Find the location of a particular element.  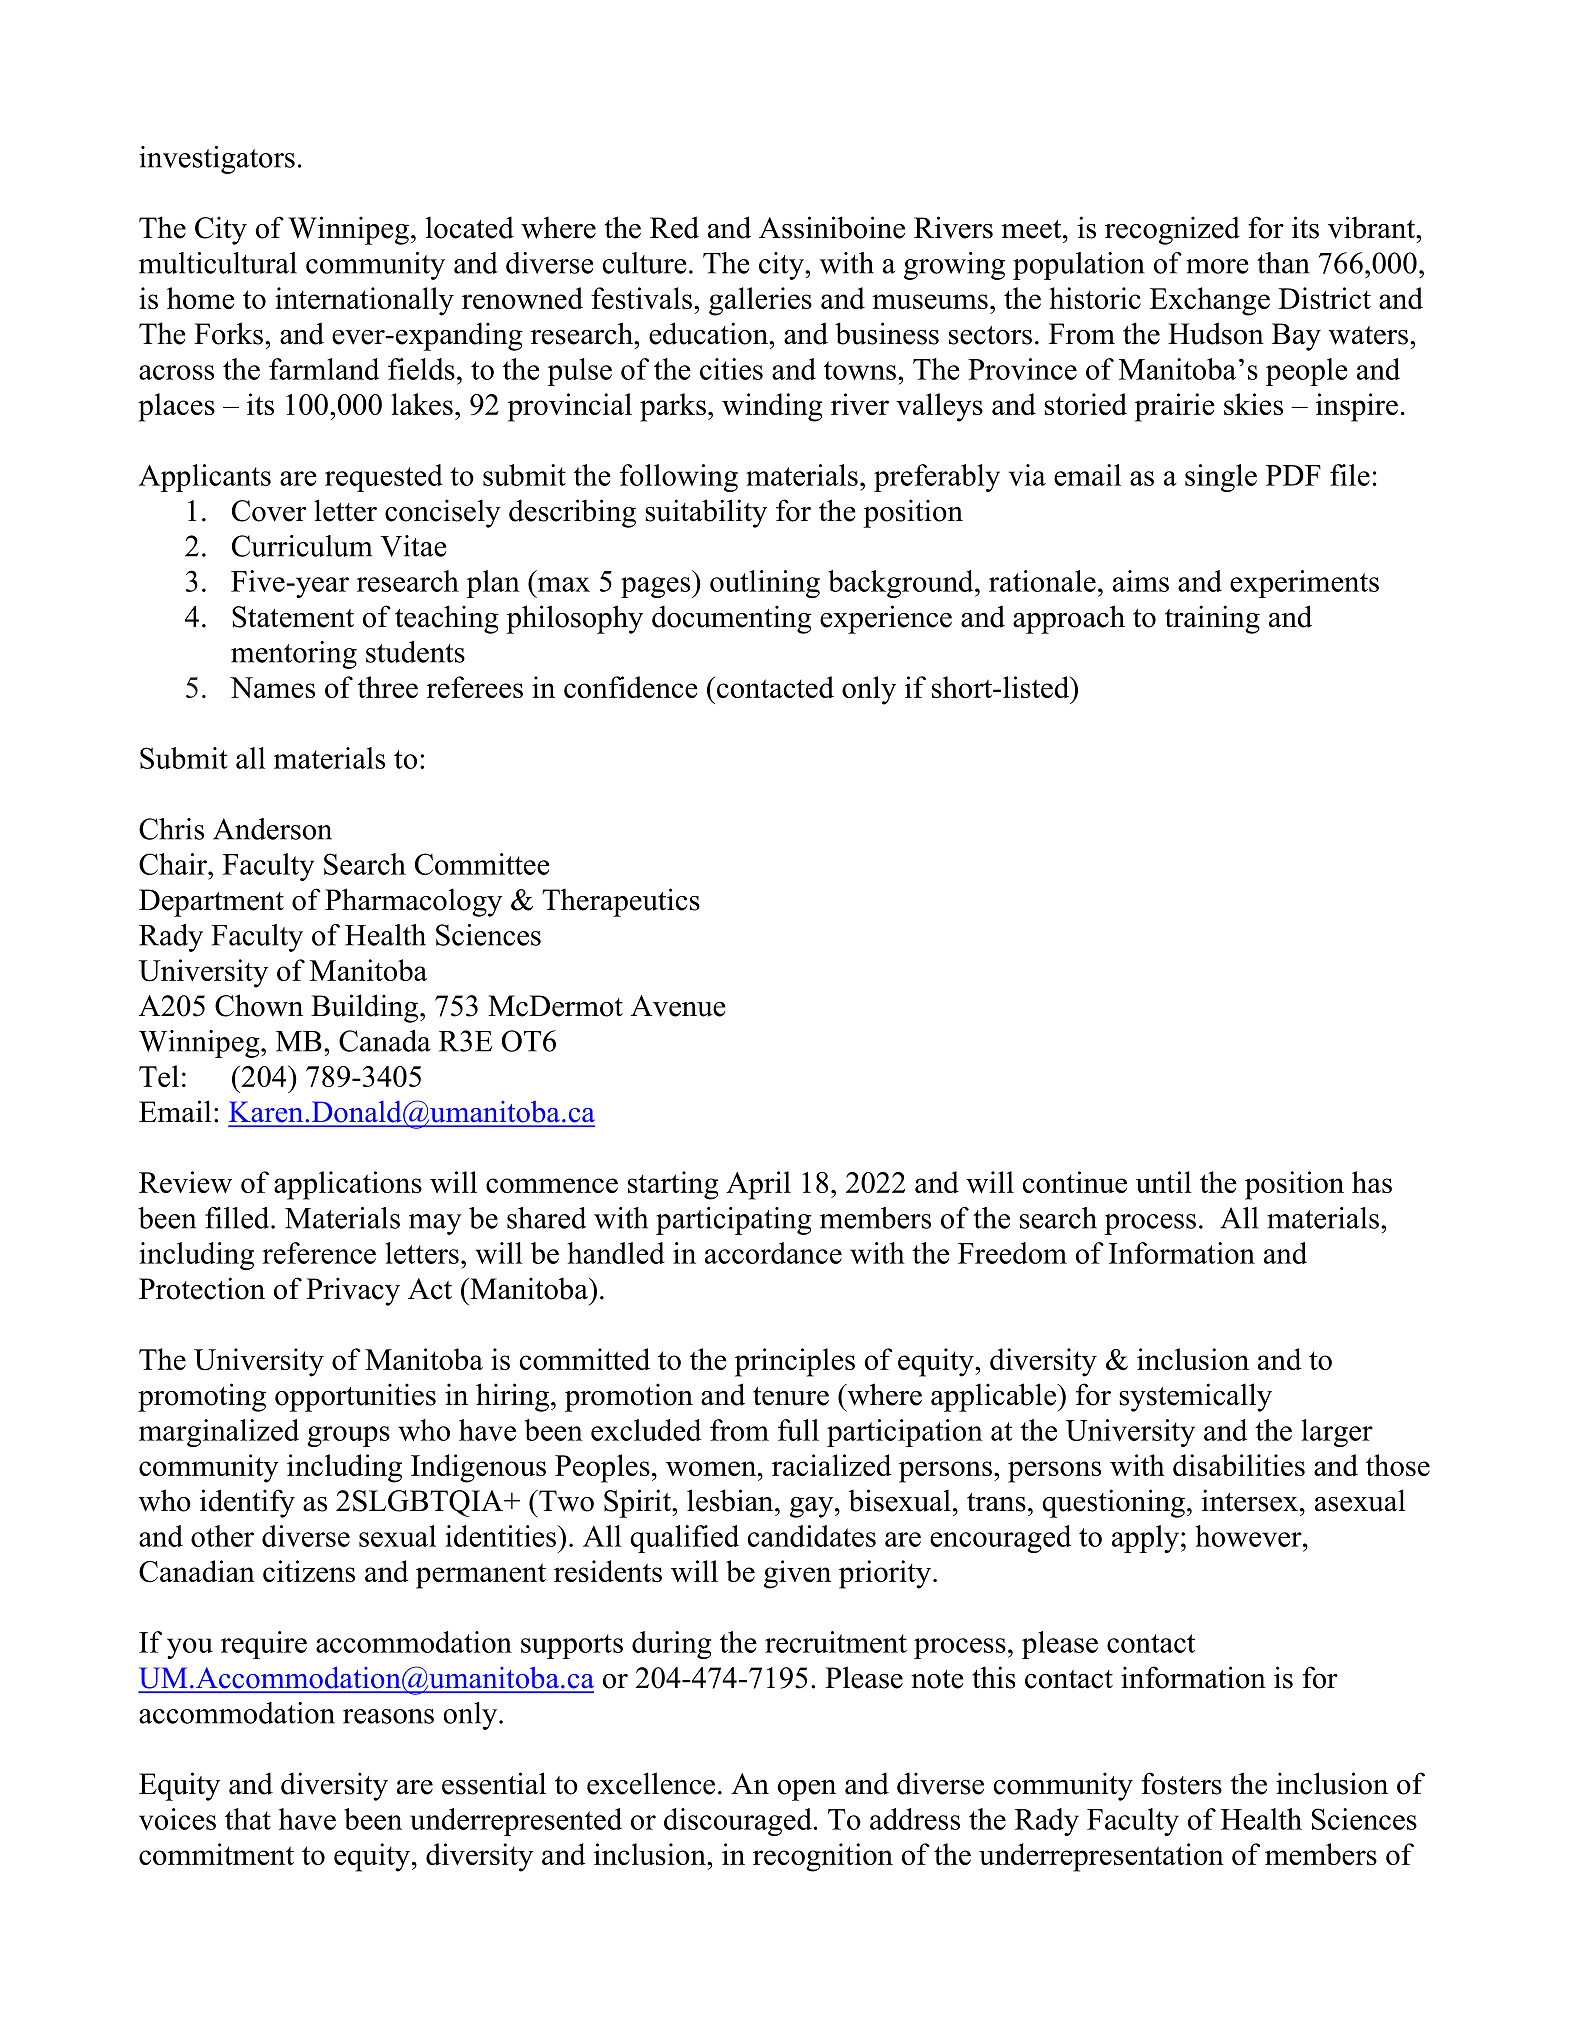

confidence is located at coordinates (631, 687).
